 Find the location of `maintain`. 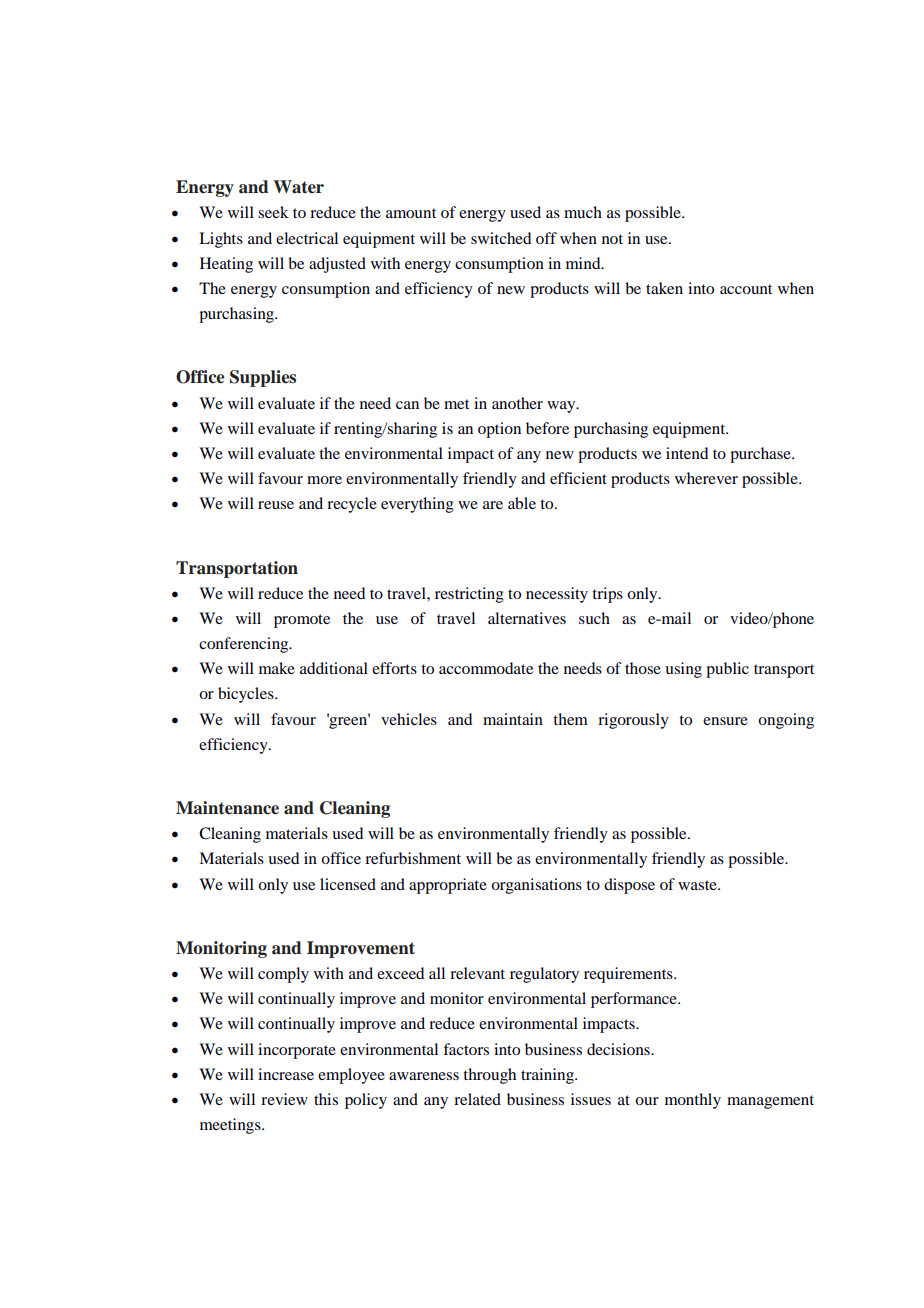

maintain is located at coordinates (513, 719).
